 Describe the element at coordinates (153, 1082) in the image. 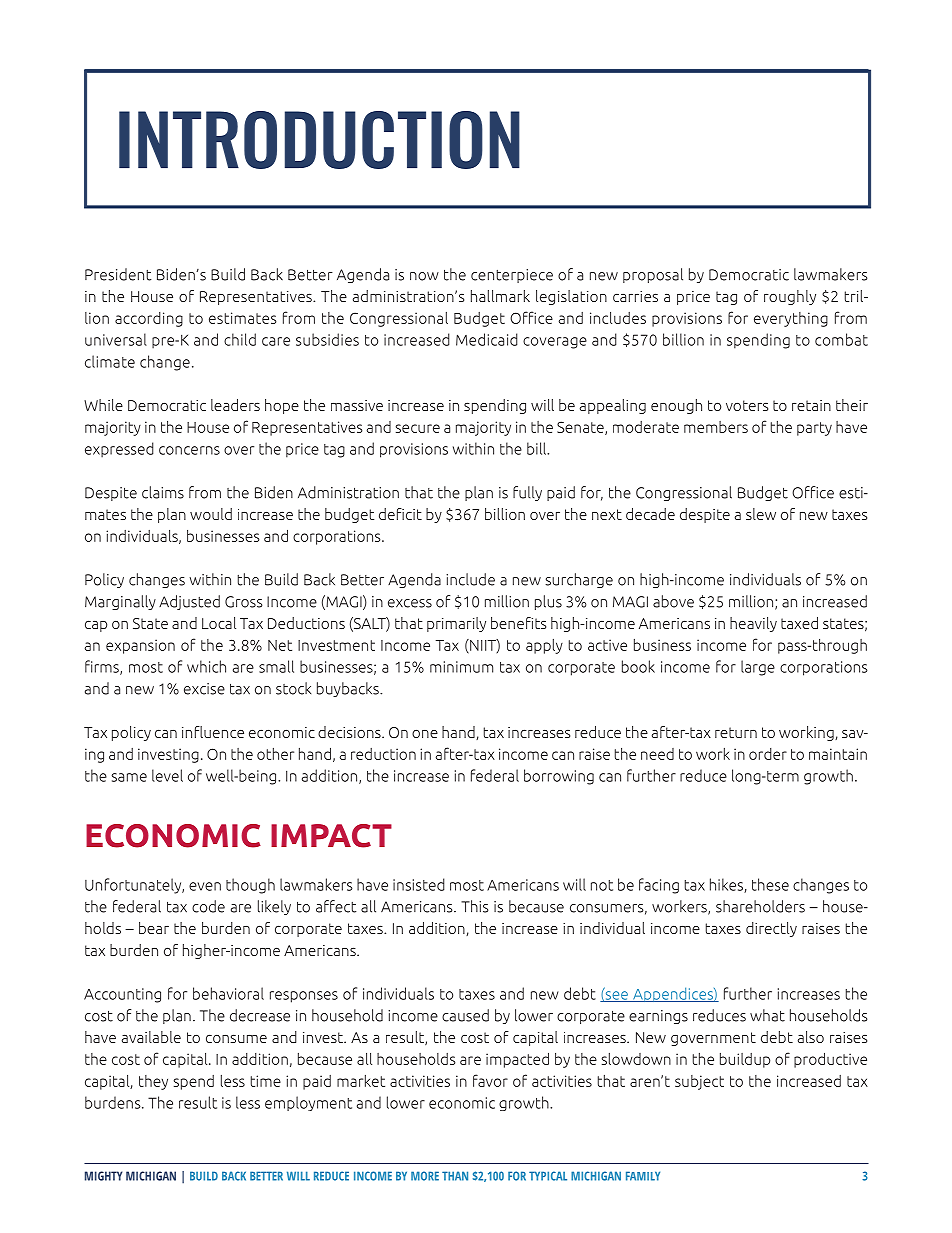

I see `they` at that location.
